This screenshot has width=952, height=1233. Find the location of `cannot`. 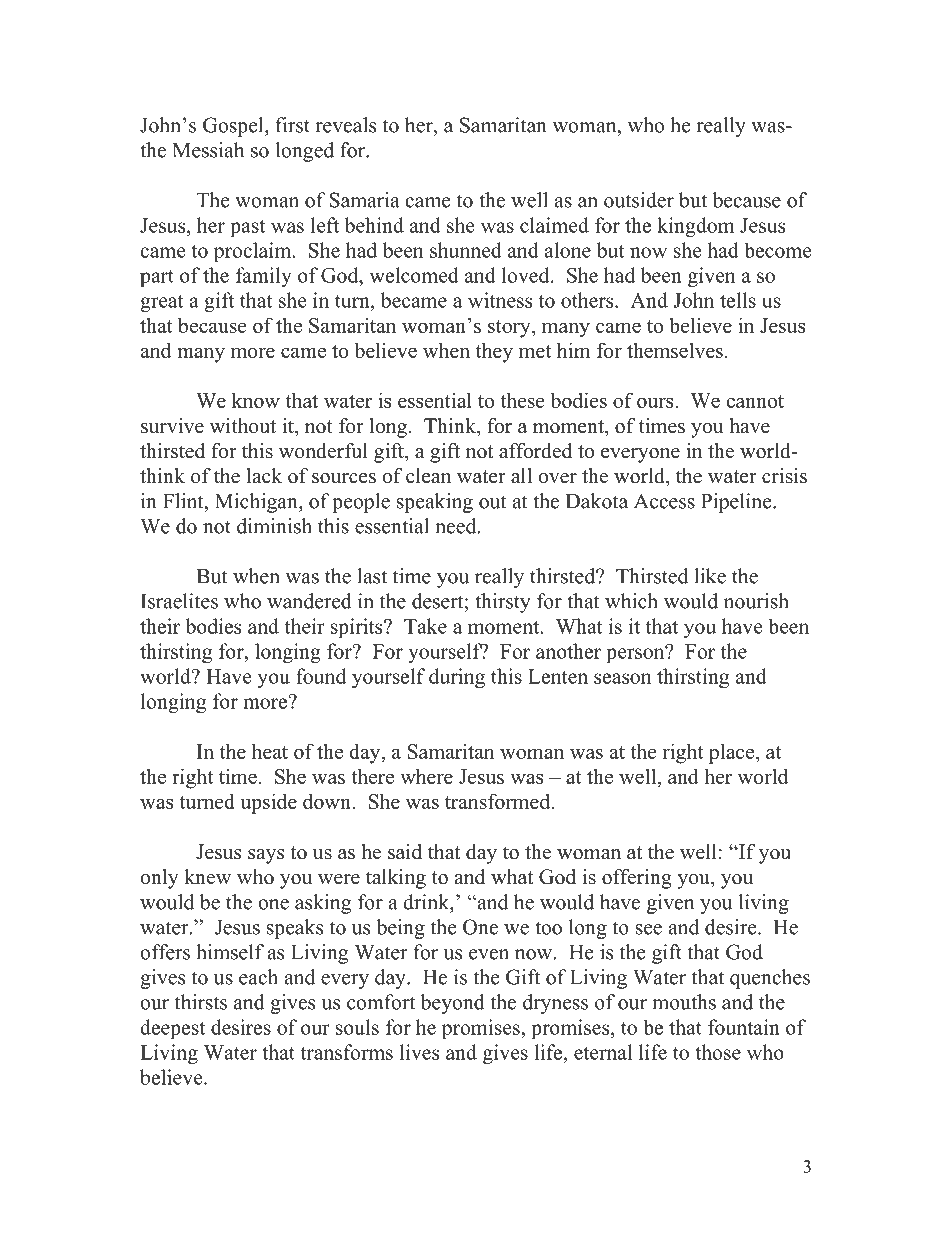

cannot is located at coordinates (755, 401).
